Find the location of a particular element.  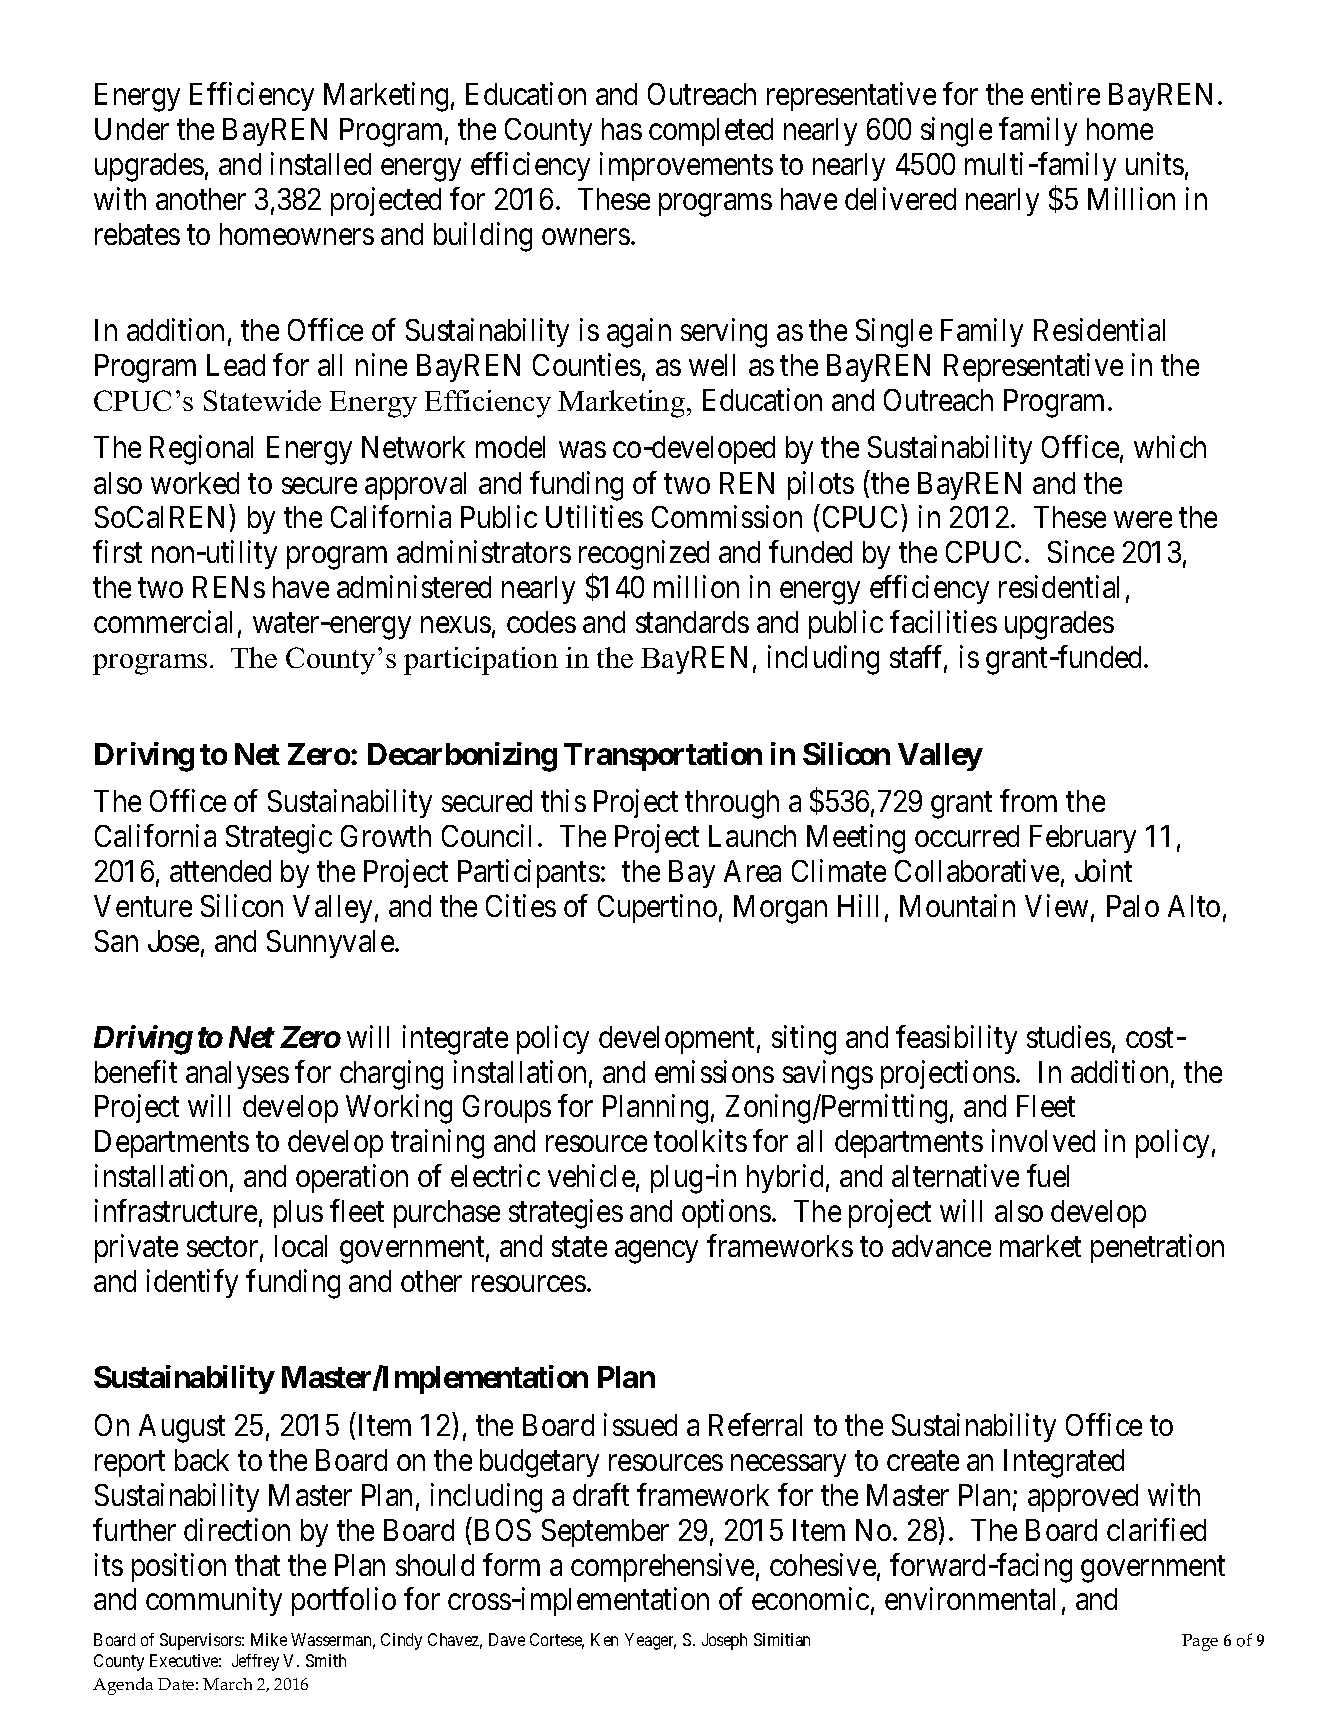

agency is located at coordinates (656, 1252).
